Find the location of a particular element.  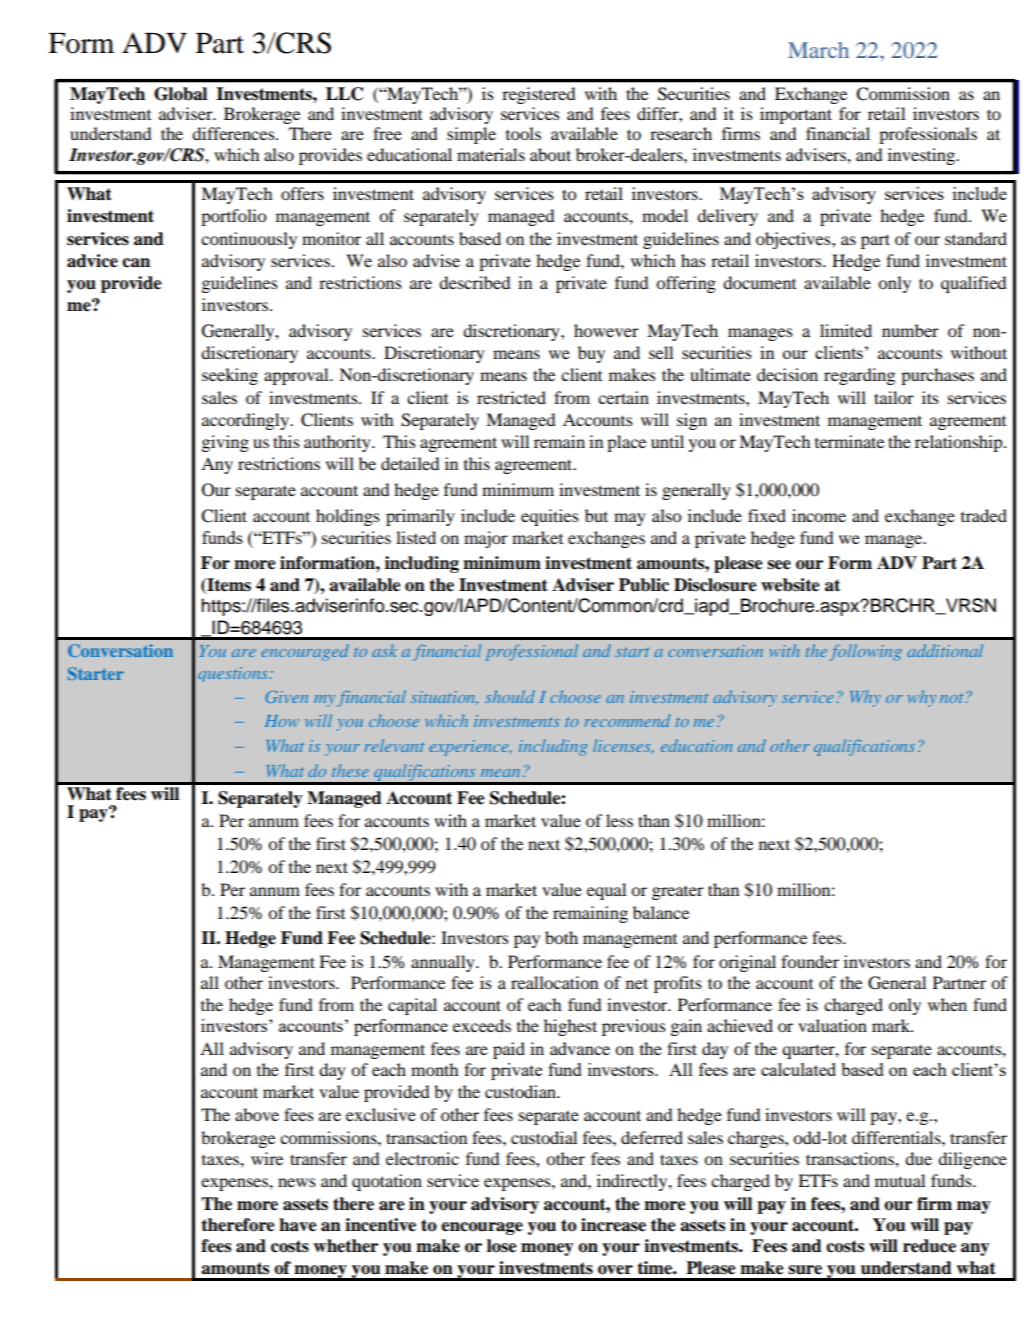

March is located at coordinates (818, 50).
